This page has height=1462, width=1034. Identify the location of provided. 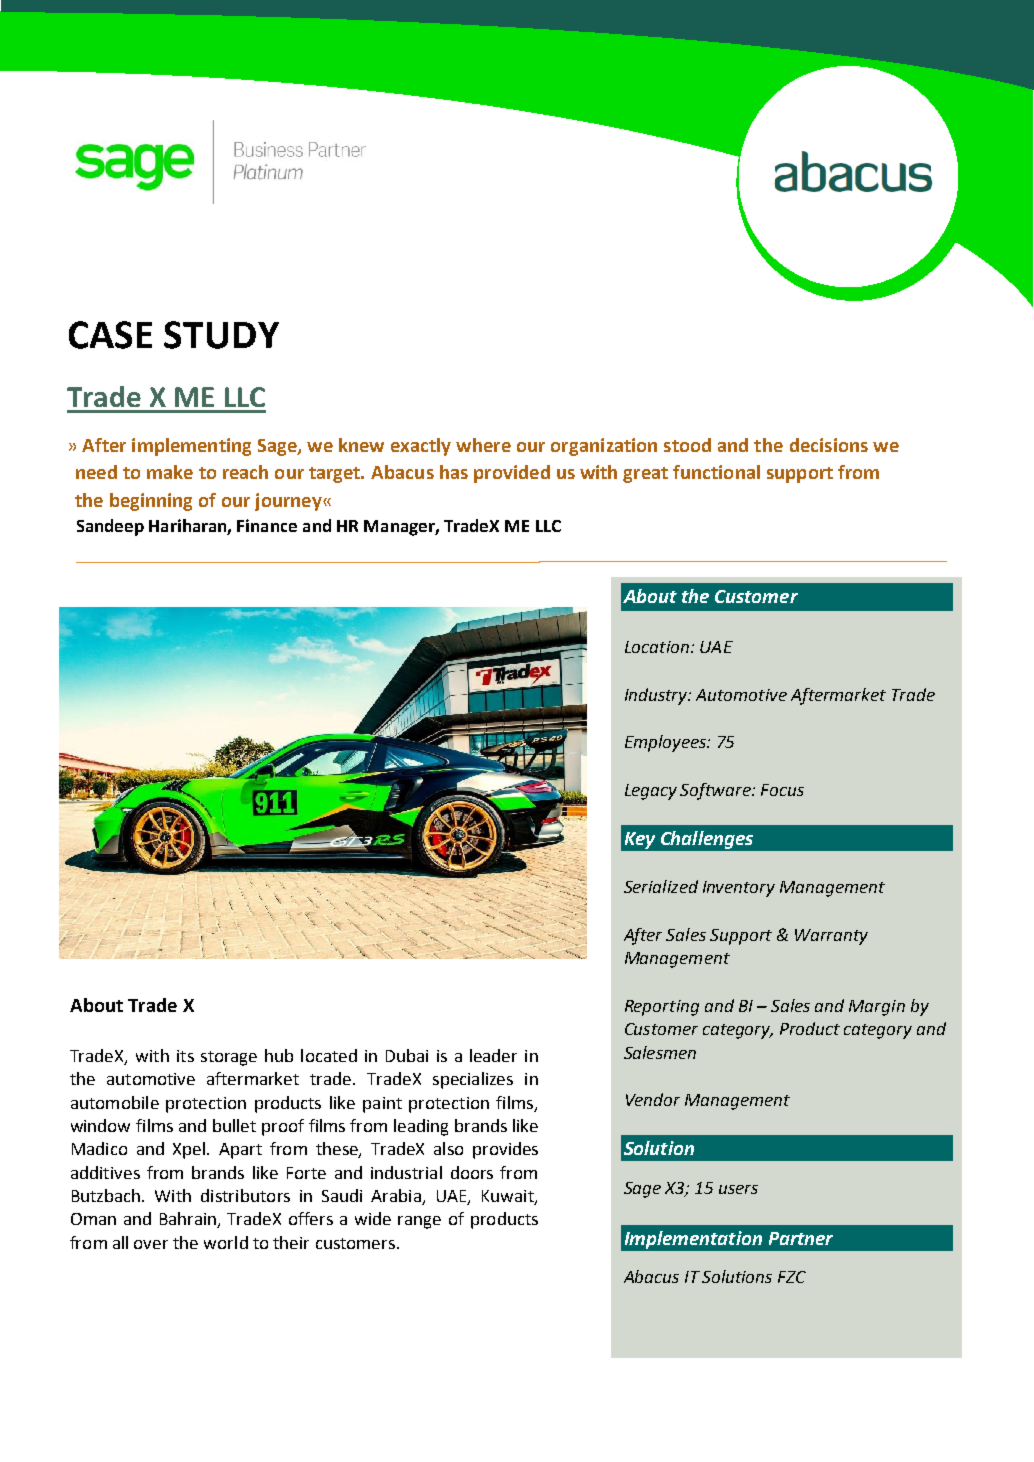
(512, 474).
